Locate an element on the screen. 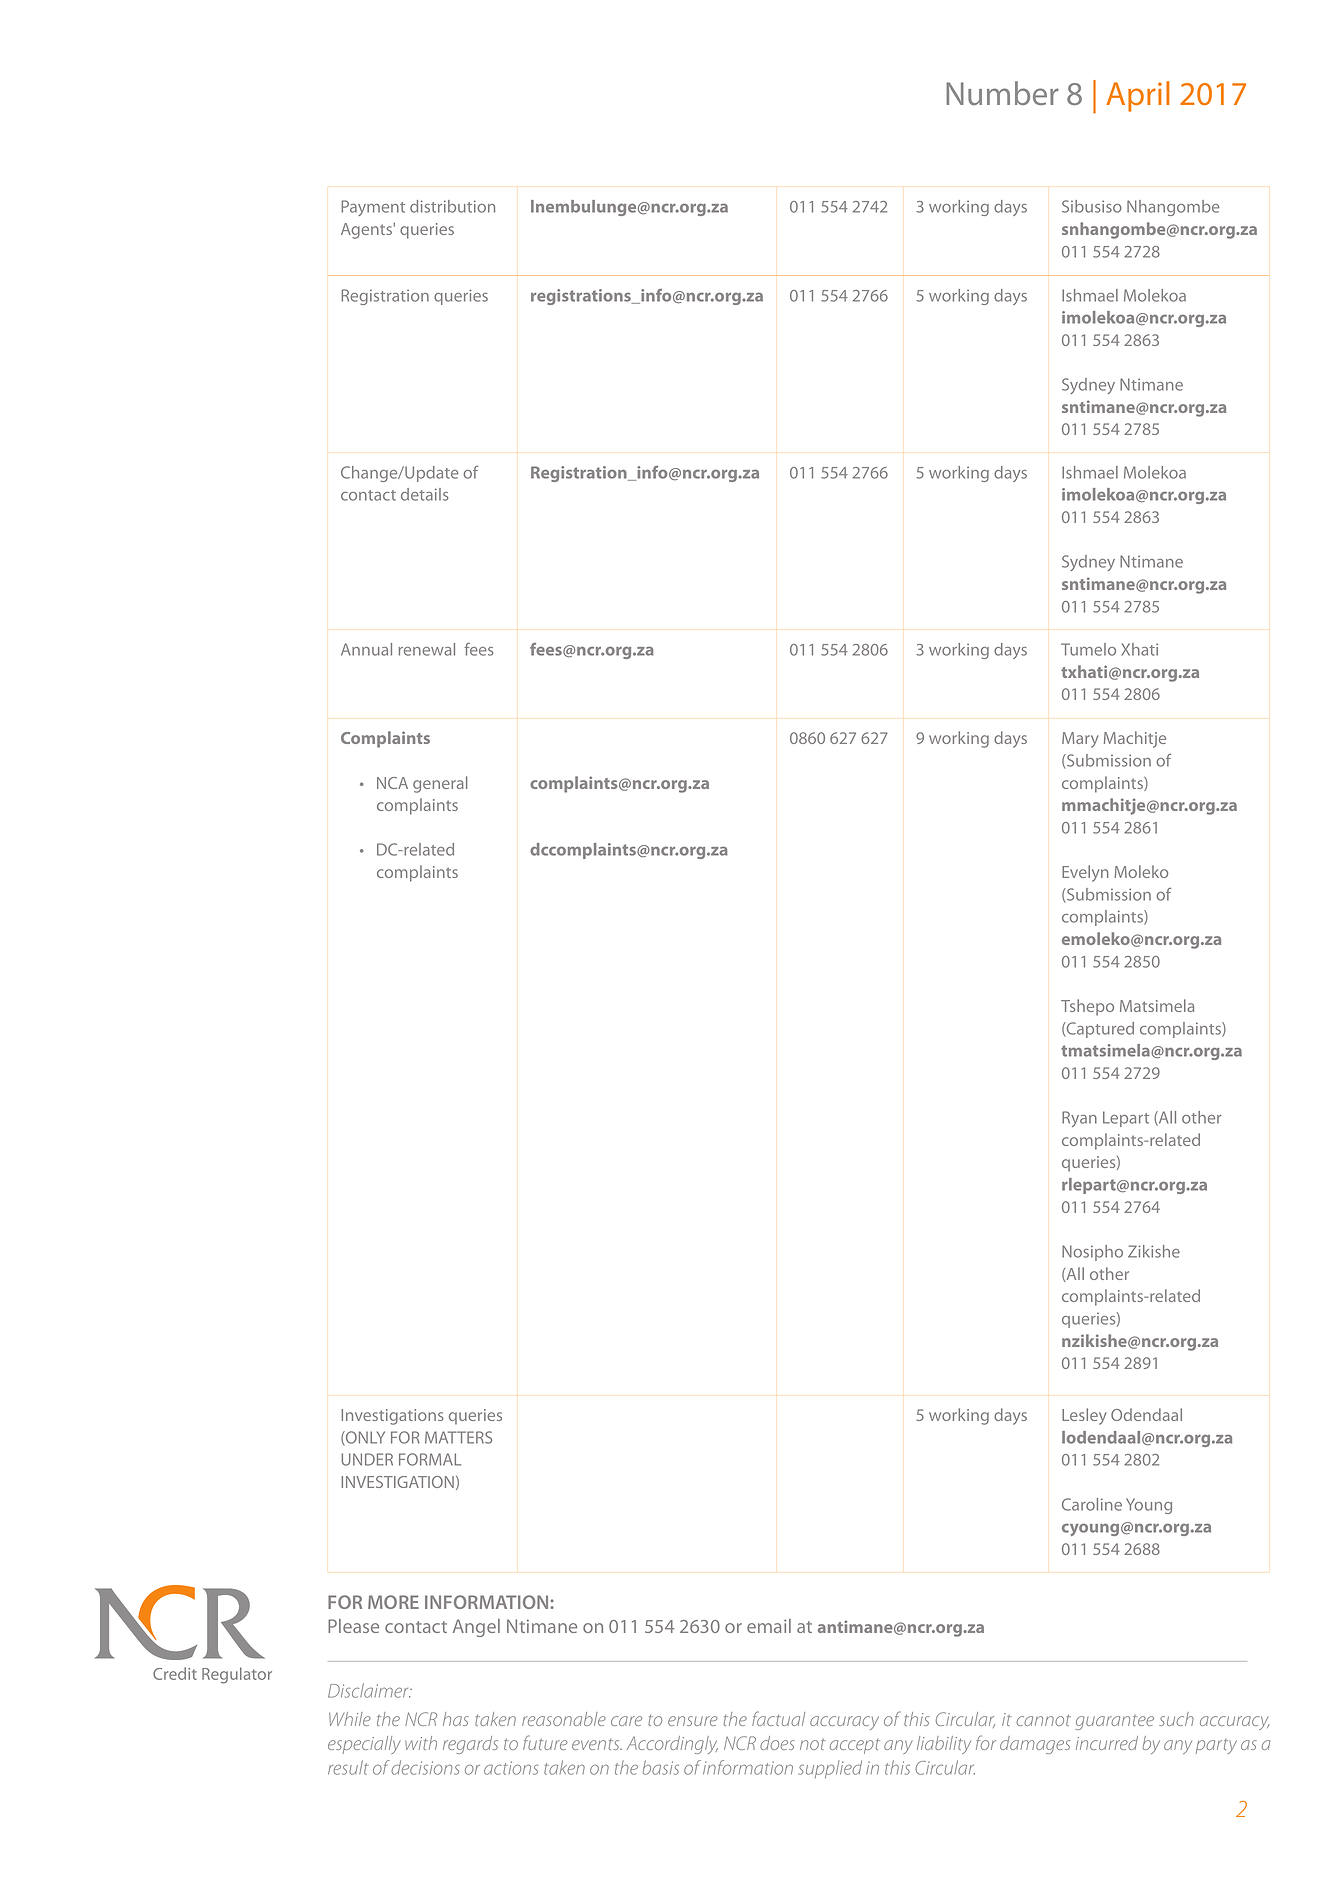 The height and width of the screenshot is (1879, 1328). Mary is located at coordinates (1080, 740).
